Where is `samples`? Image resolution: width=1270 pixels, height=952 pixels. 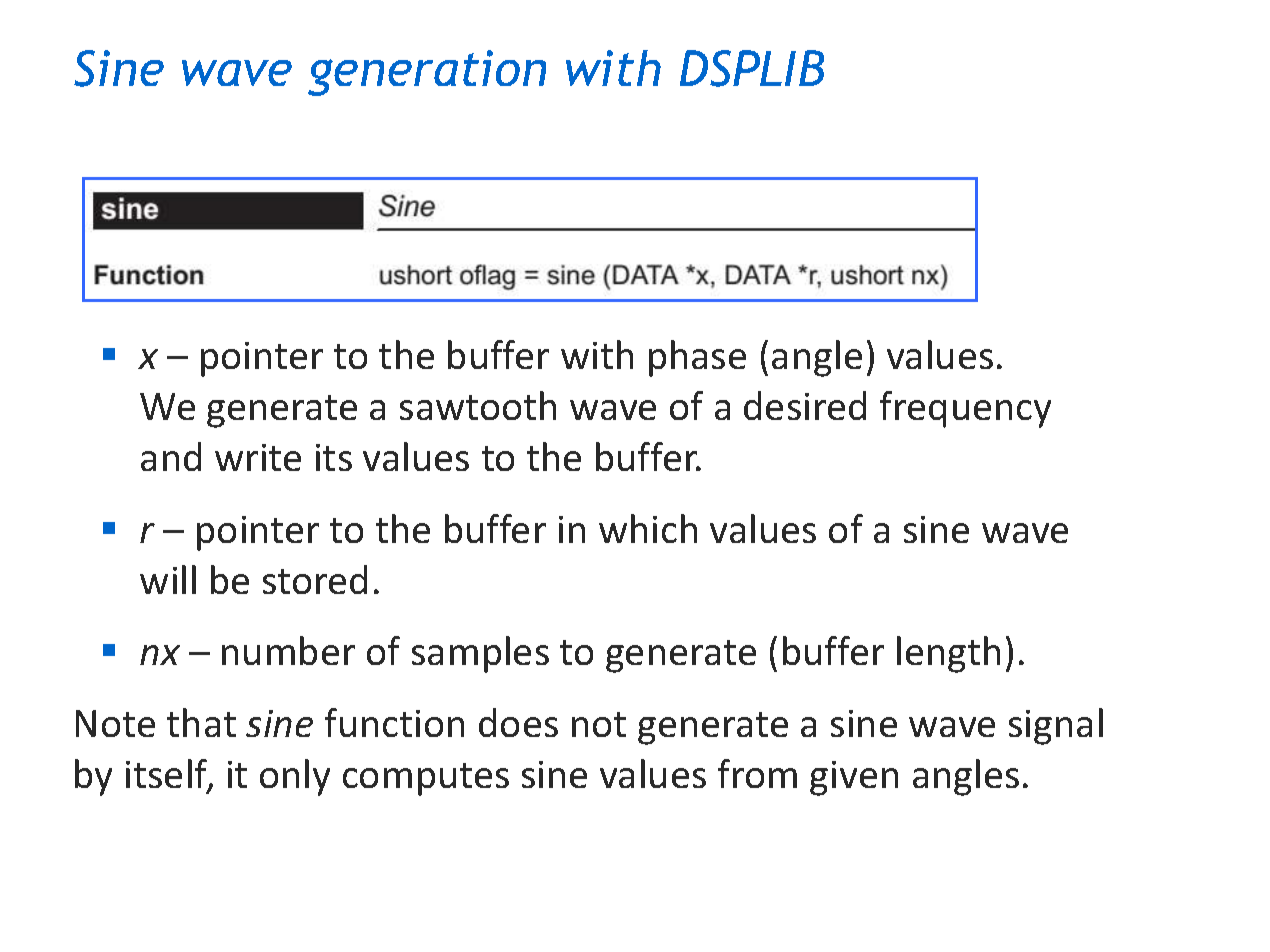
samples is located at coordinates (480, 654).
